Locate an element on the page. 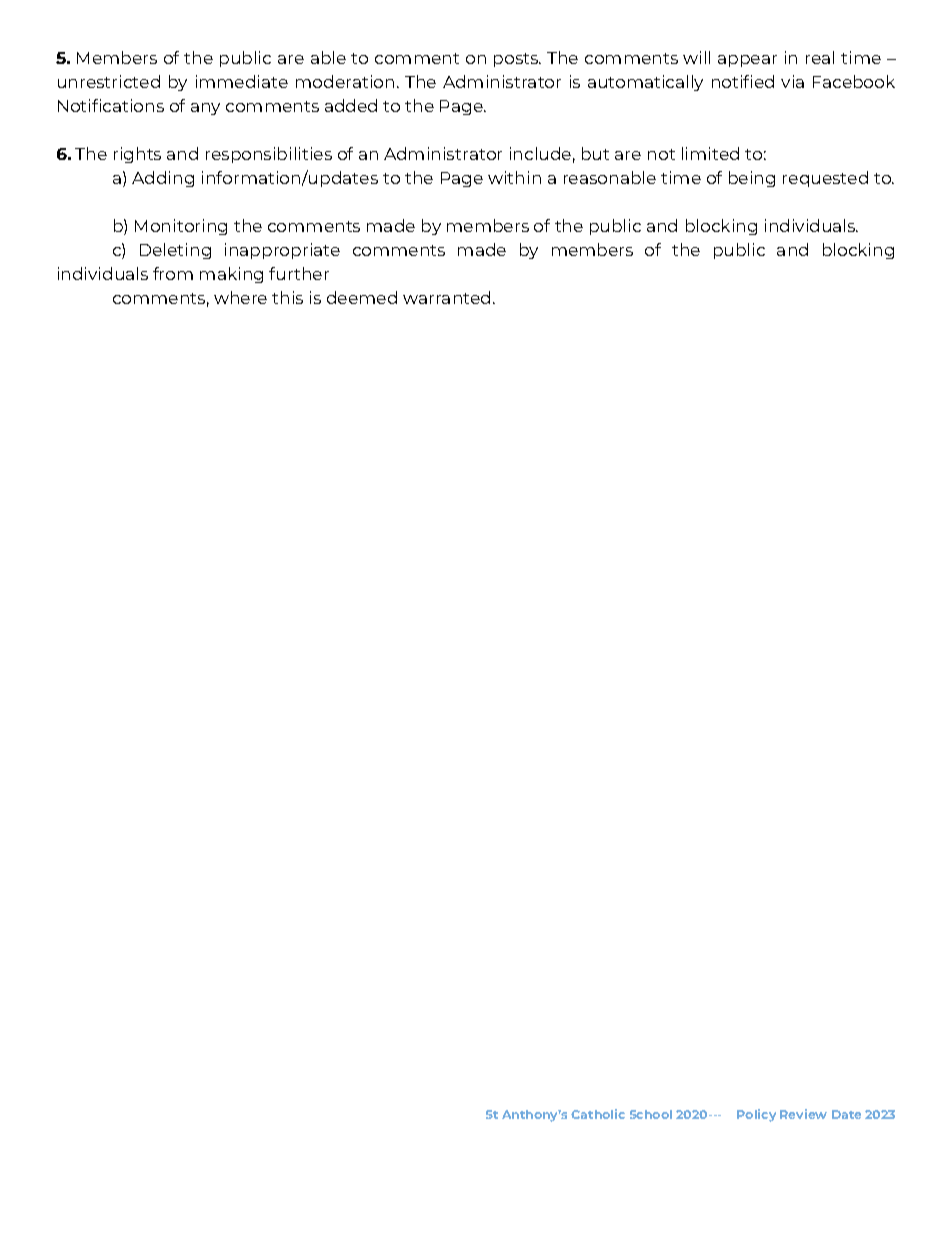 Image resolution: width=952 pixels, height=1233 pixels. Catholic is located at coordinates (598, 1114).
